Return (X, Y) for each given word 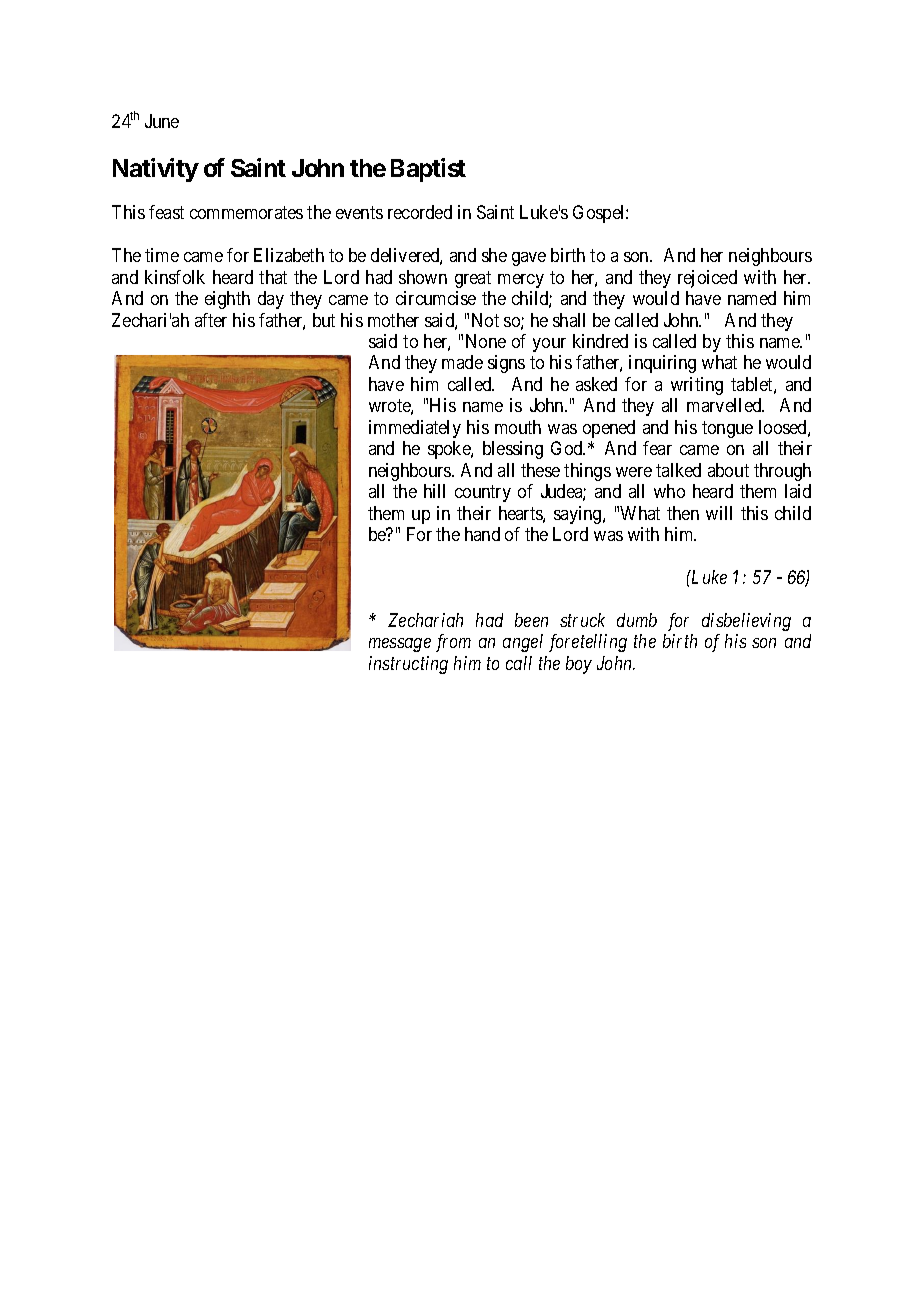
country (483, 493)
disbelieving (746, 622)
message (400, 645)
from (453, 643)
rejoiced (707, 279)
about (728, 470)
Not (485, 320)
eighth (227, 300)
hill (434, 491)
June (162, 121)
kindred (600, 341)
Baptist (428, 170)
